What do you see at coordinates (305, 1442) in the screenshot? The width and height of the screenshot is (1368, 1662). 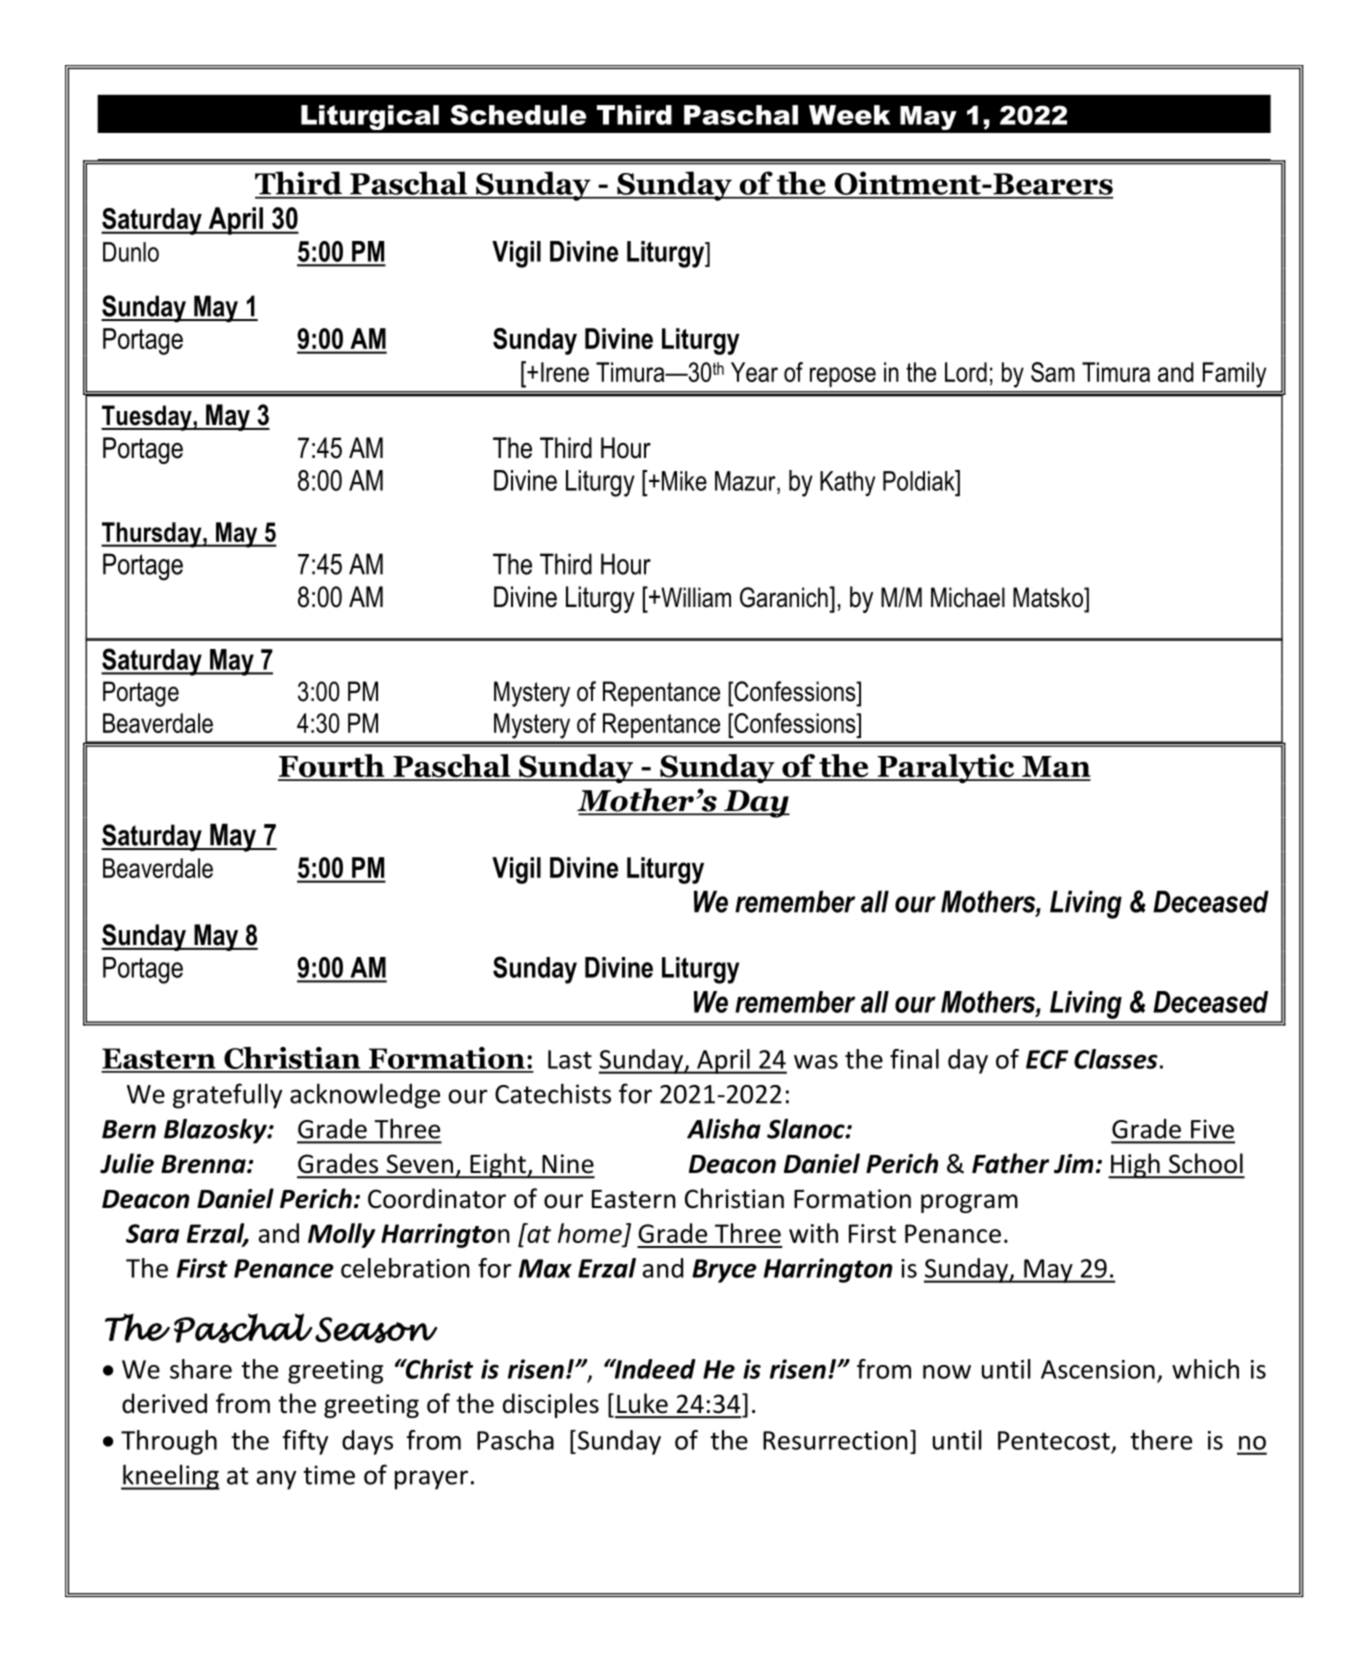 I see `fifty` at bounding box center [305, 1442].
